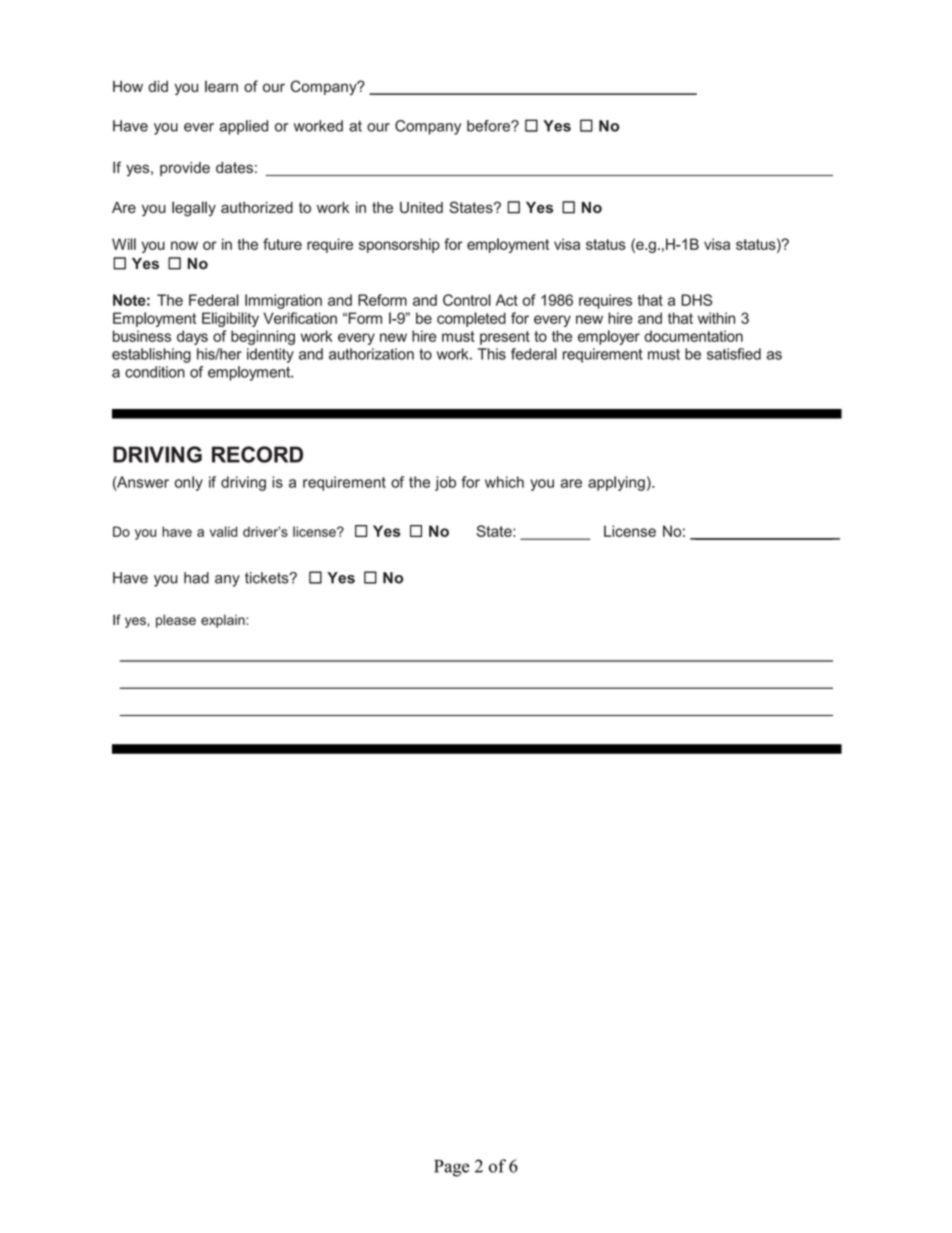 This page has width=952, height=1233. I want to click on RECORD, so click(257, 454).
